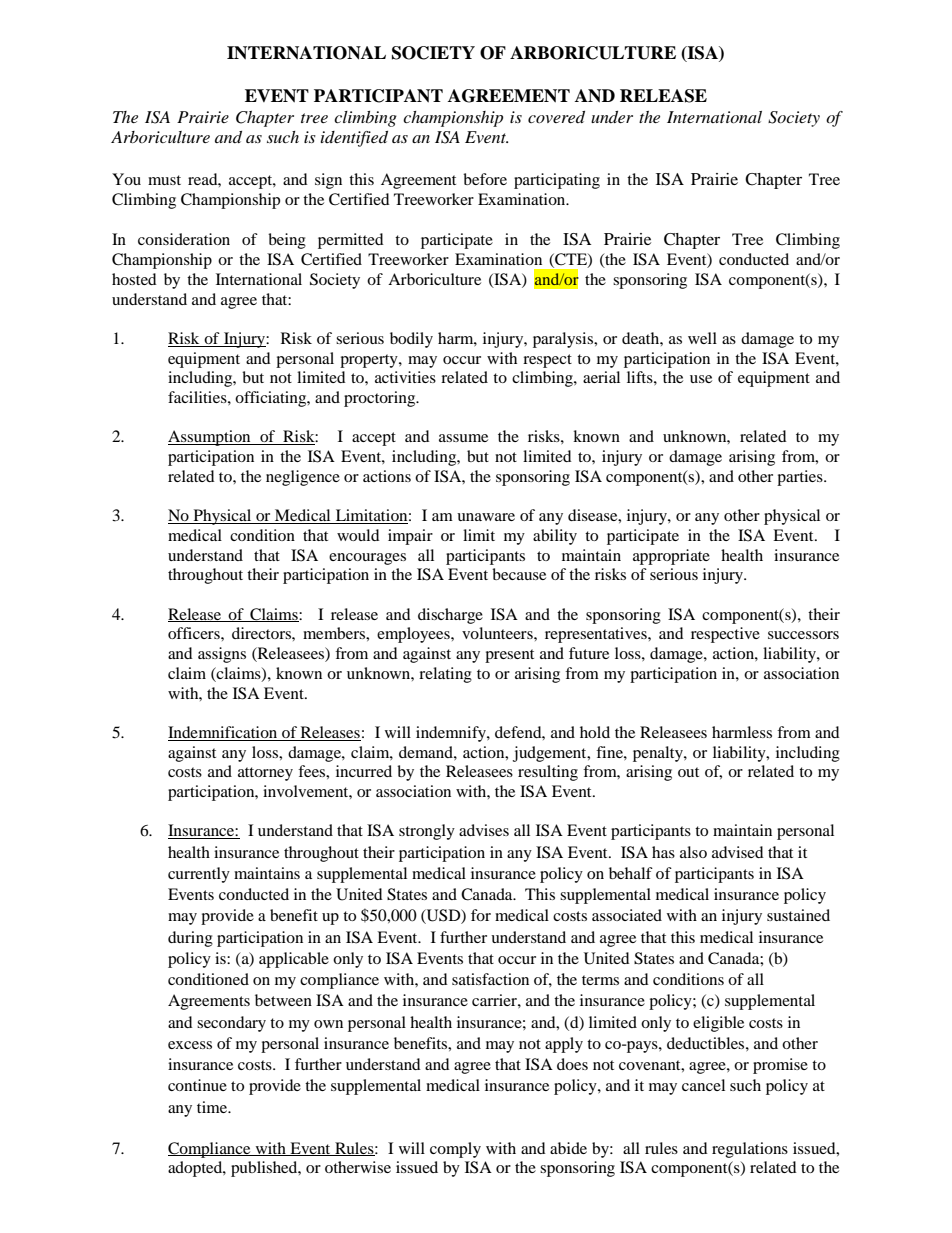 This screenshot has height=1233, width=952. I want to click on assume, so click(463, 438).
